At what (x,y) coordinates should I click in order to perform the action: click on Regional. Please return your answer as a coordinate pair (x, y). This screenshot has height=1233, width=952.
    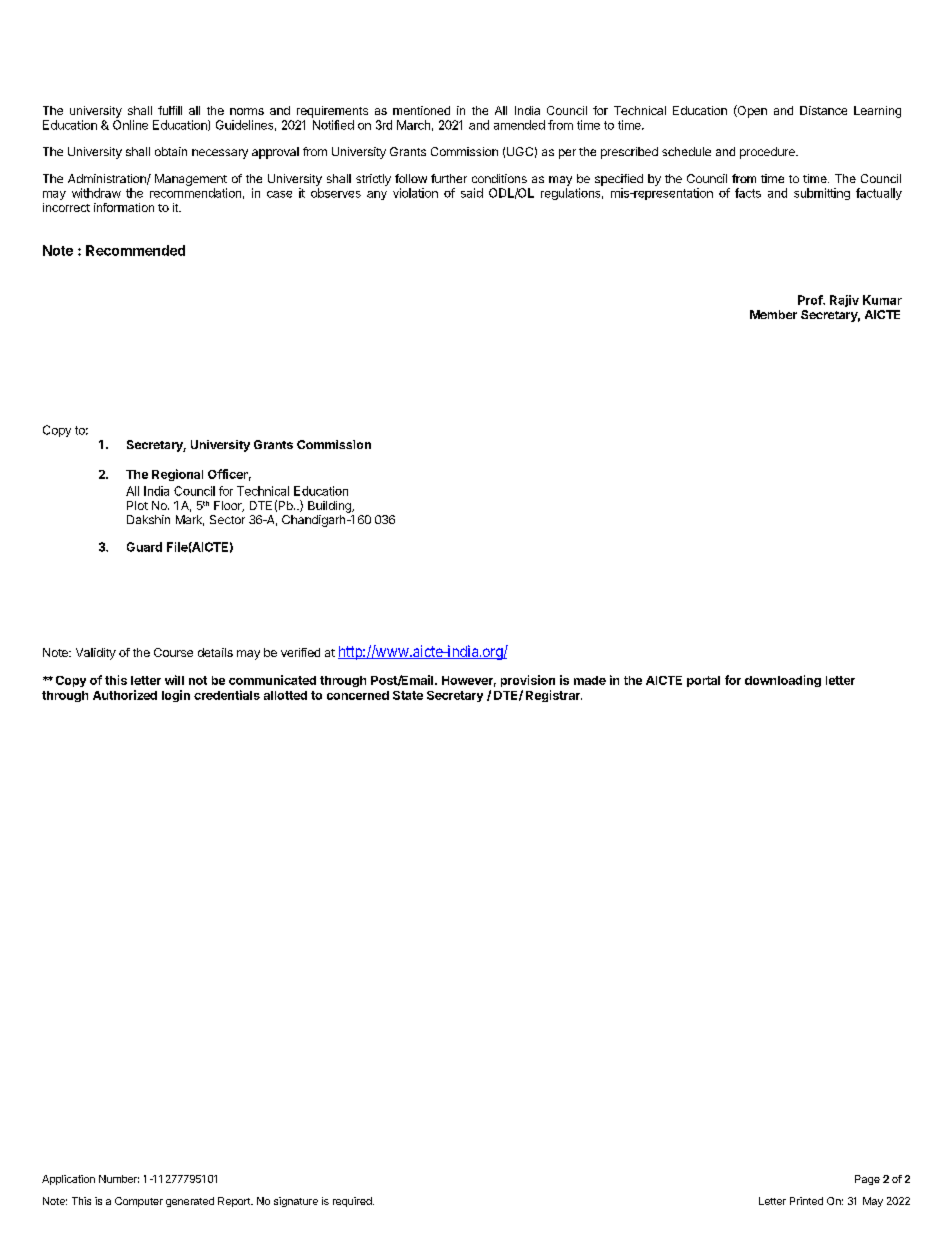
    Looking at the image, I should click on (177, 475).
